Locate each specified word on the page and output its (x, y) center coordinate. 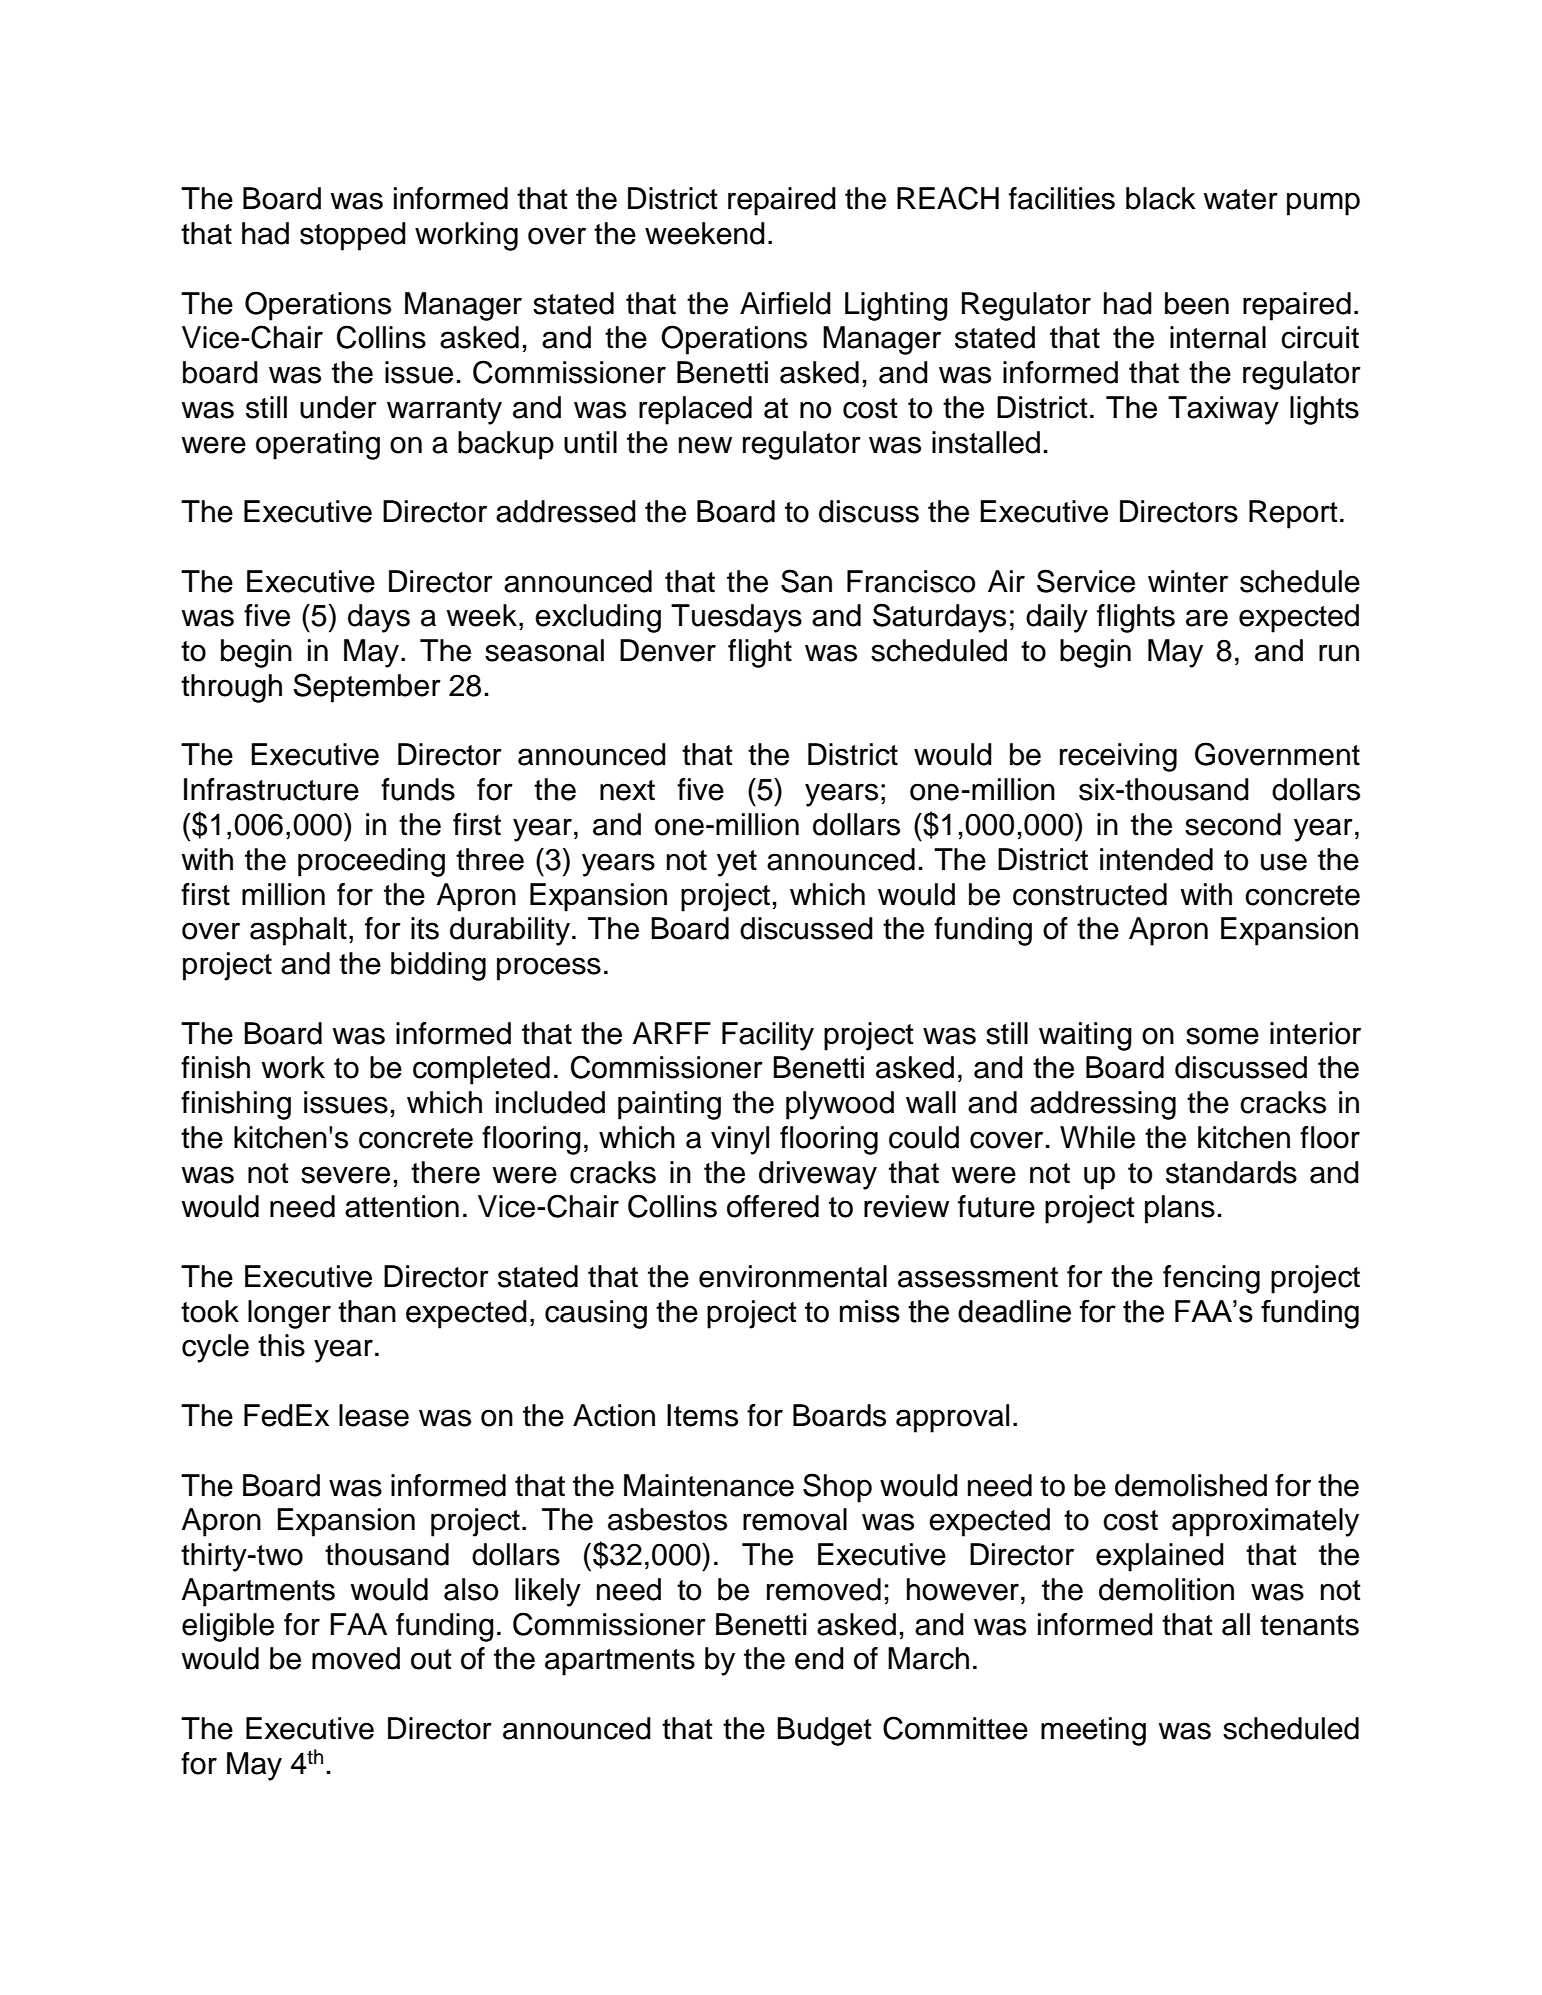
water (1241, 199)
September (367, 688)
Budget (824, 1731)
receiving (1118, 757)
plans (1180, 1209)
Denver (668, 650)
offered (773, 1206)
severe (345, 1175)
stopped (353, 236)
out (431, 1659)
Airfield (785, 303)
